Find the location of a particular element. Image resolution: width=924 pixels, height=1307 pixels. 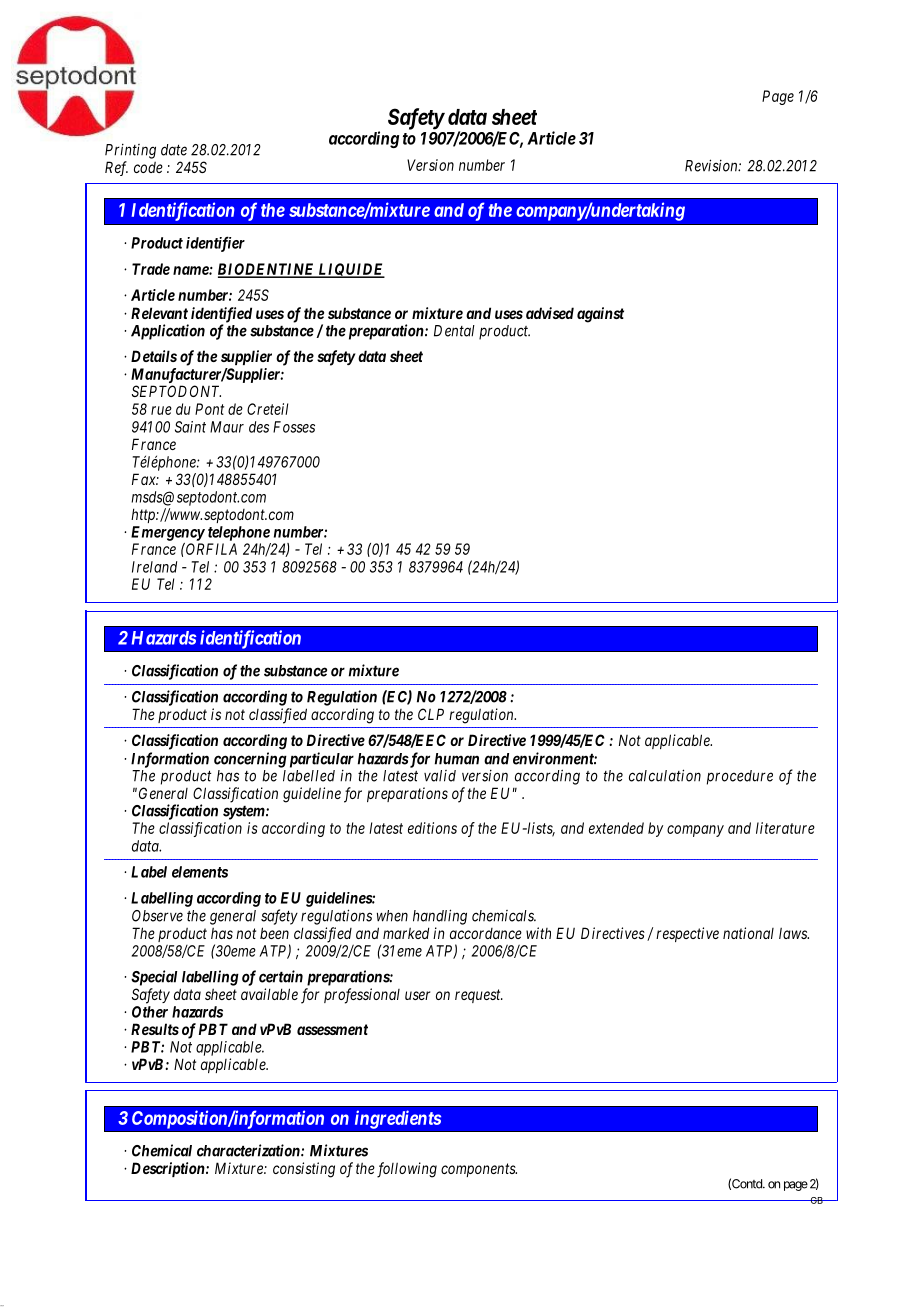

against is located at coordinates (600, 315).
